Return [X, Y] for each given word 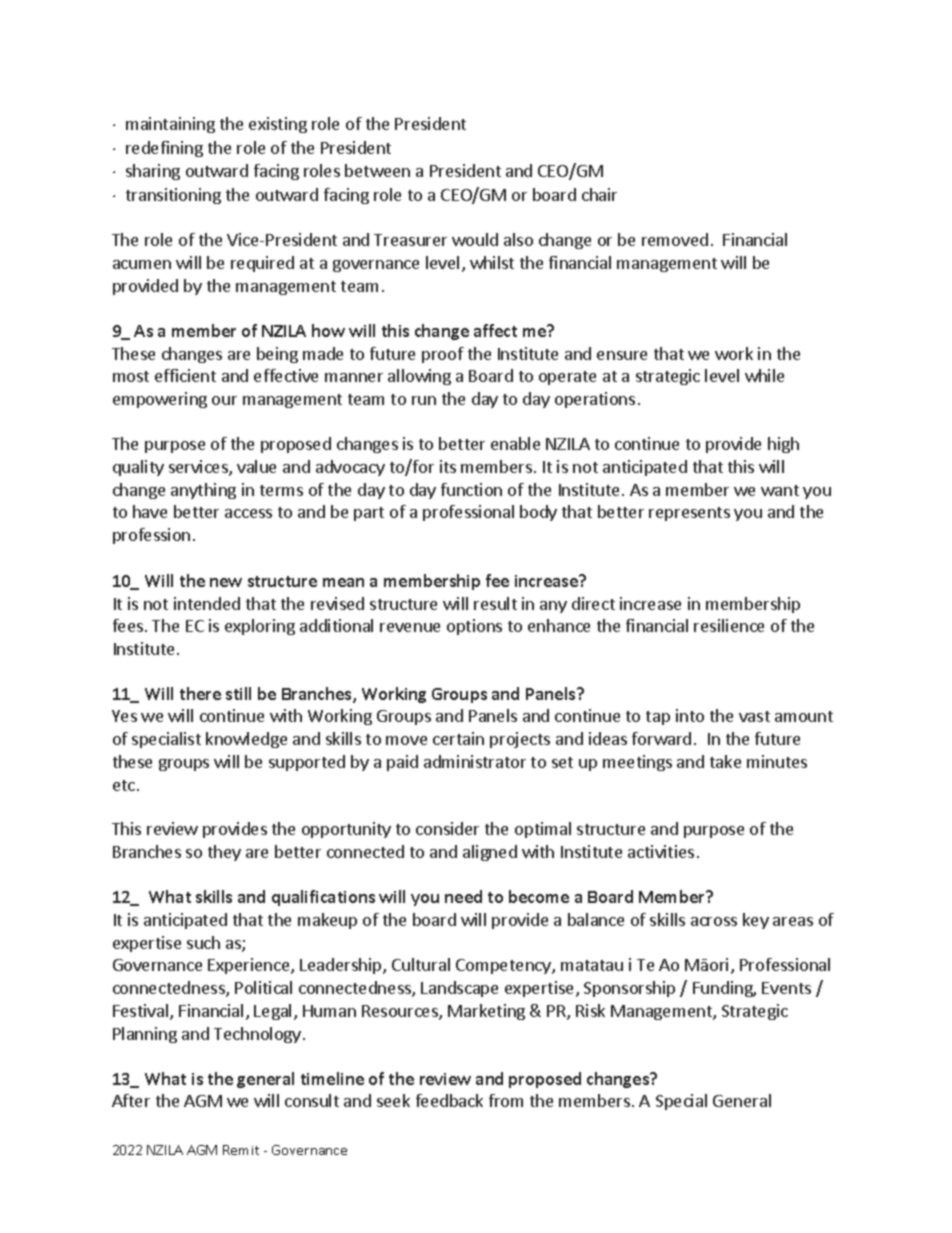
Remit [241, 1150]
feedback [449, 1100]
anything [203, 491]
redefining [164, 149]
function [471, 489]
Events [786, 988]
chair [599, 194]
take [725, 761]
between [377, 170]
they [224, 853]
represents [689, 514]
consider [447, 828]
